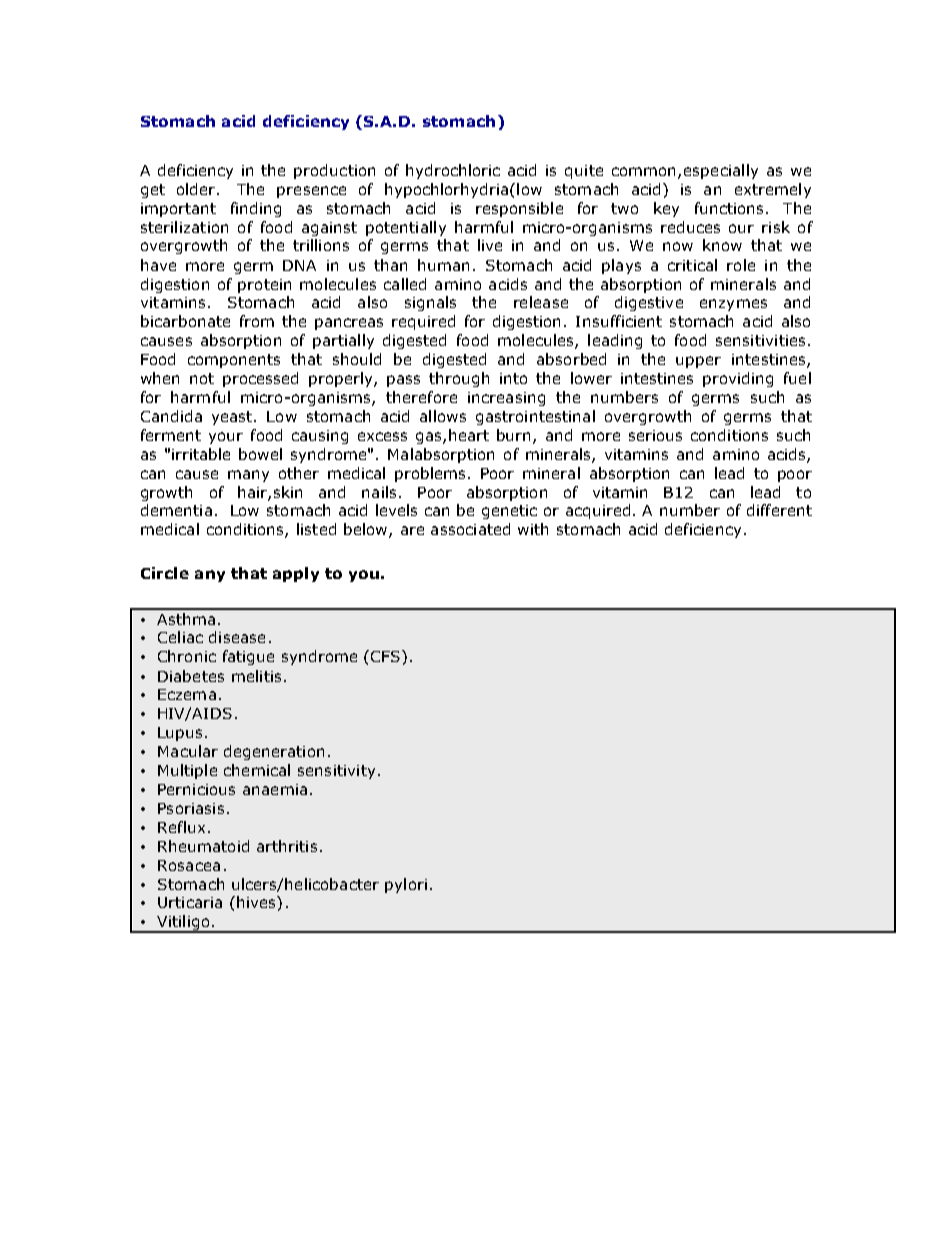  Describe the element at coordinates (234, 361) in the document. I see `components` at that location.
